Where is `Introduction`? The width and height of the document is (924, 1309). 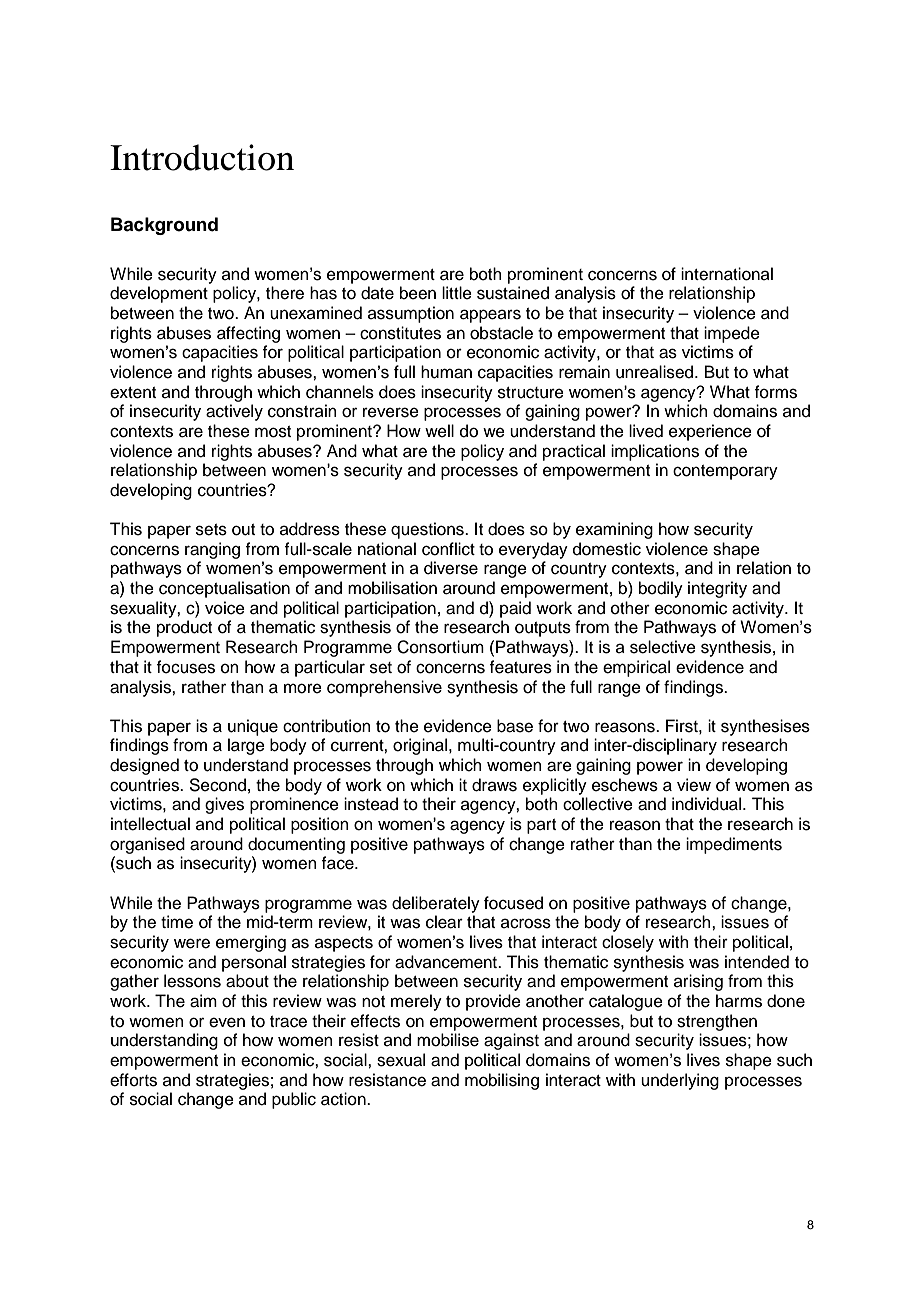
Introduction is located at coordinates (202, 157).
